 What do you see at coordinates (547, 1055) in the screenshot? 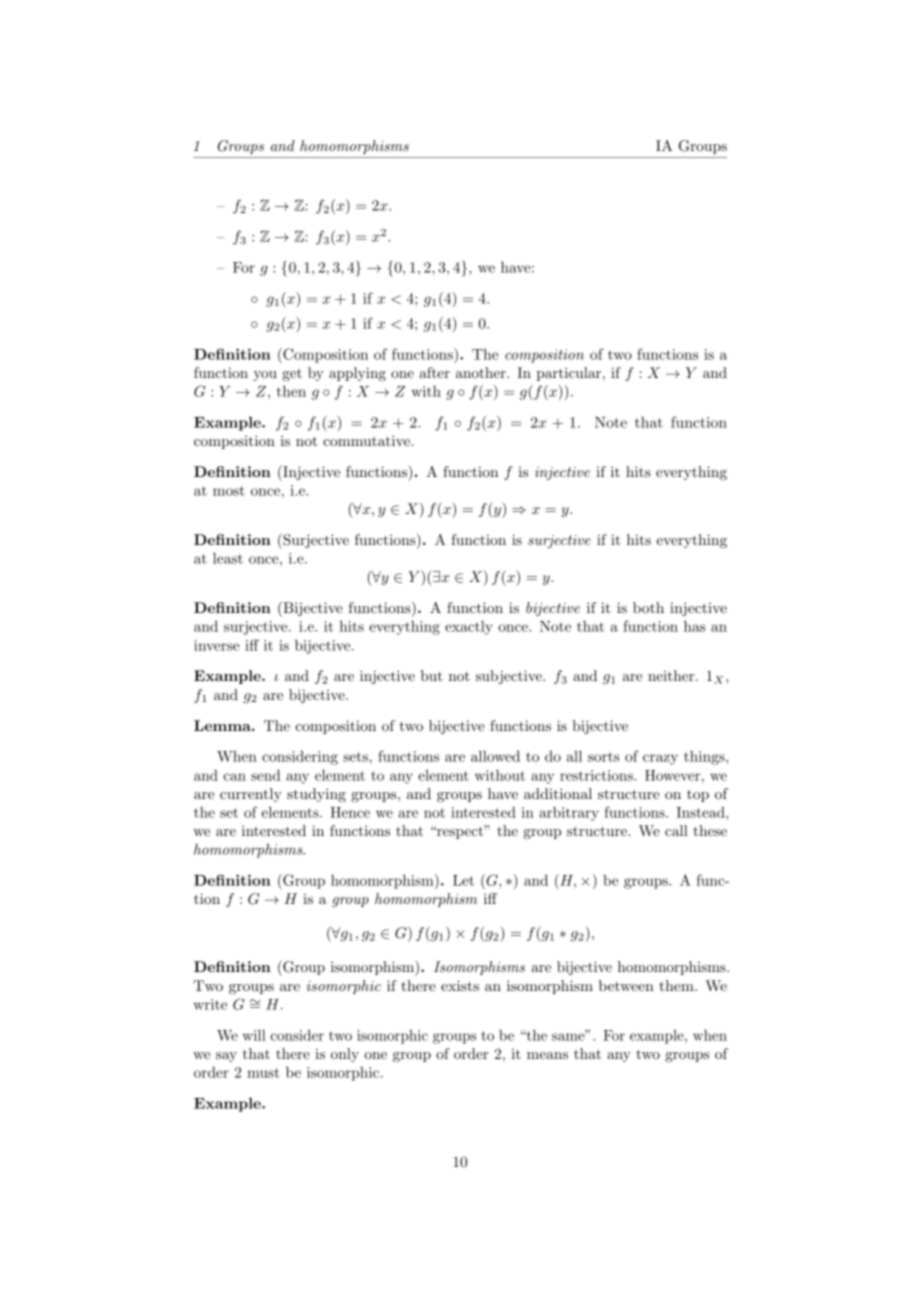
I see `means` at bounding box center [547, 1055].
